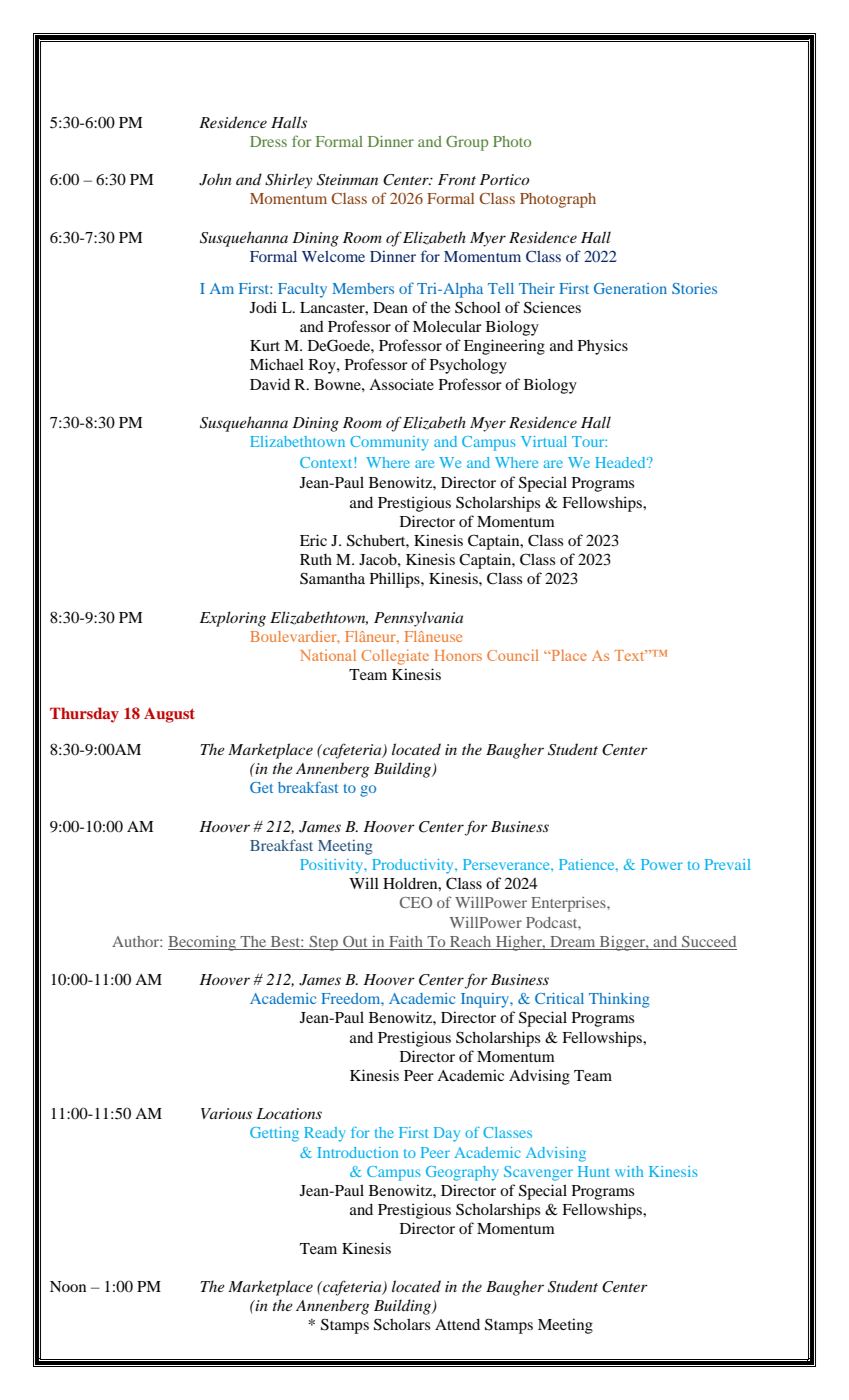 This screenshot has width=849, height=1400. I want to click on Steinman, so click(347, 180).
